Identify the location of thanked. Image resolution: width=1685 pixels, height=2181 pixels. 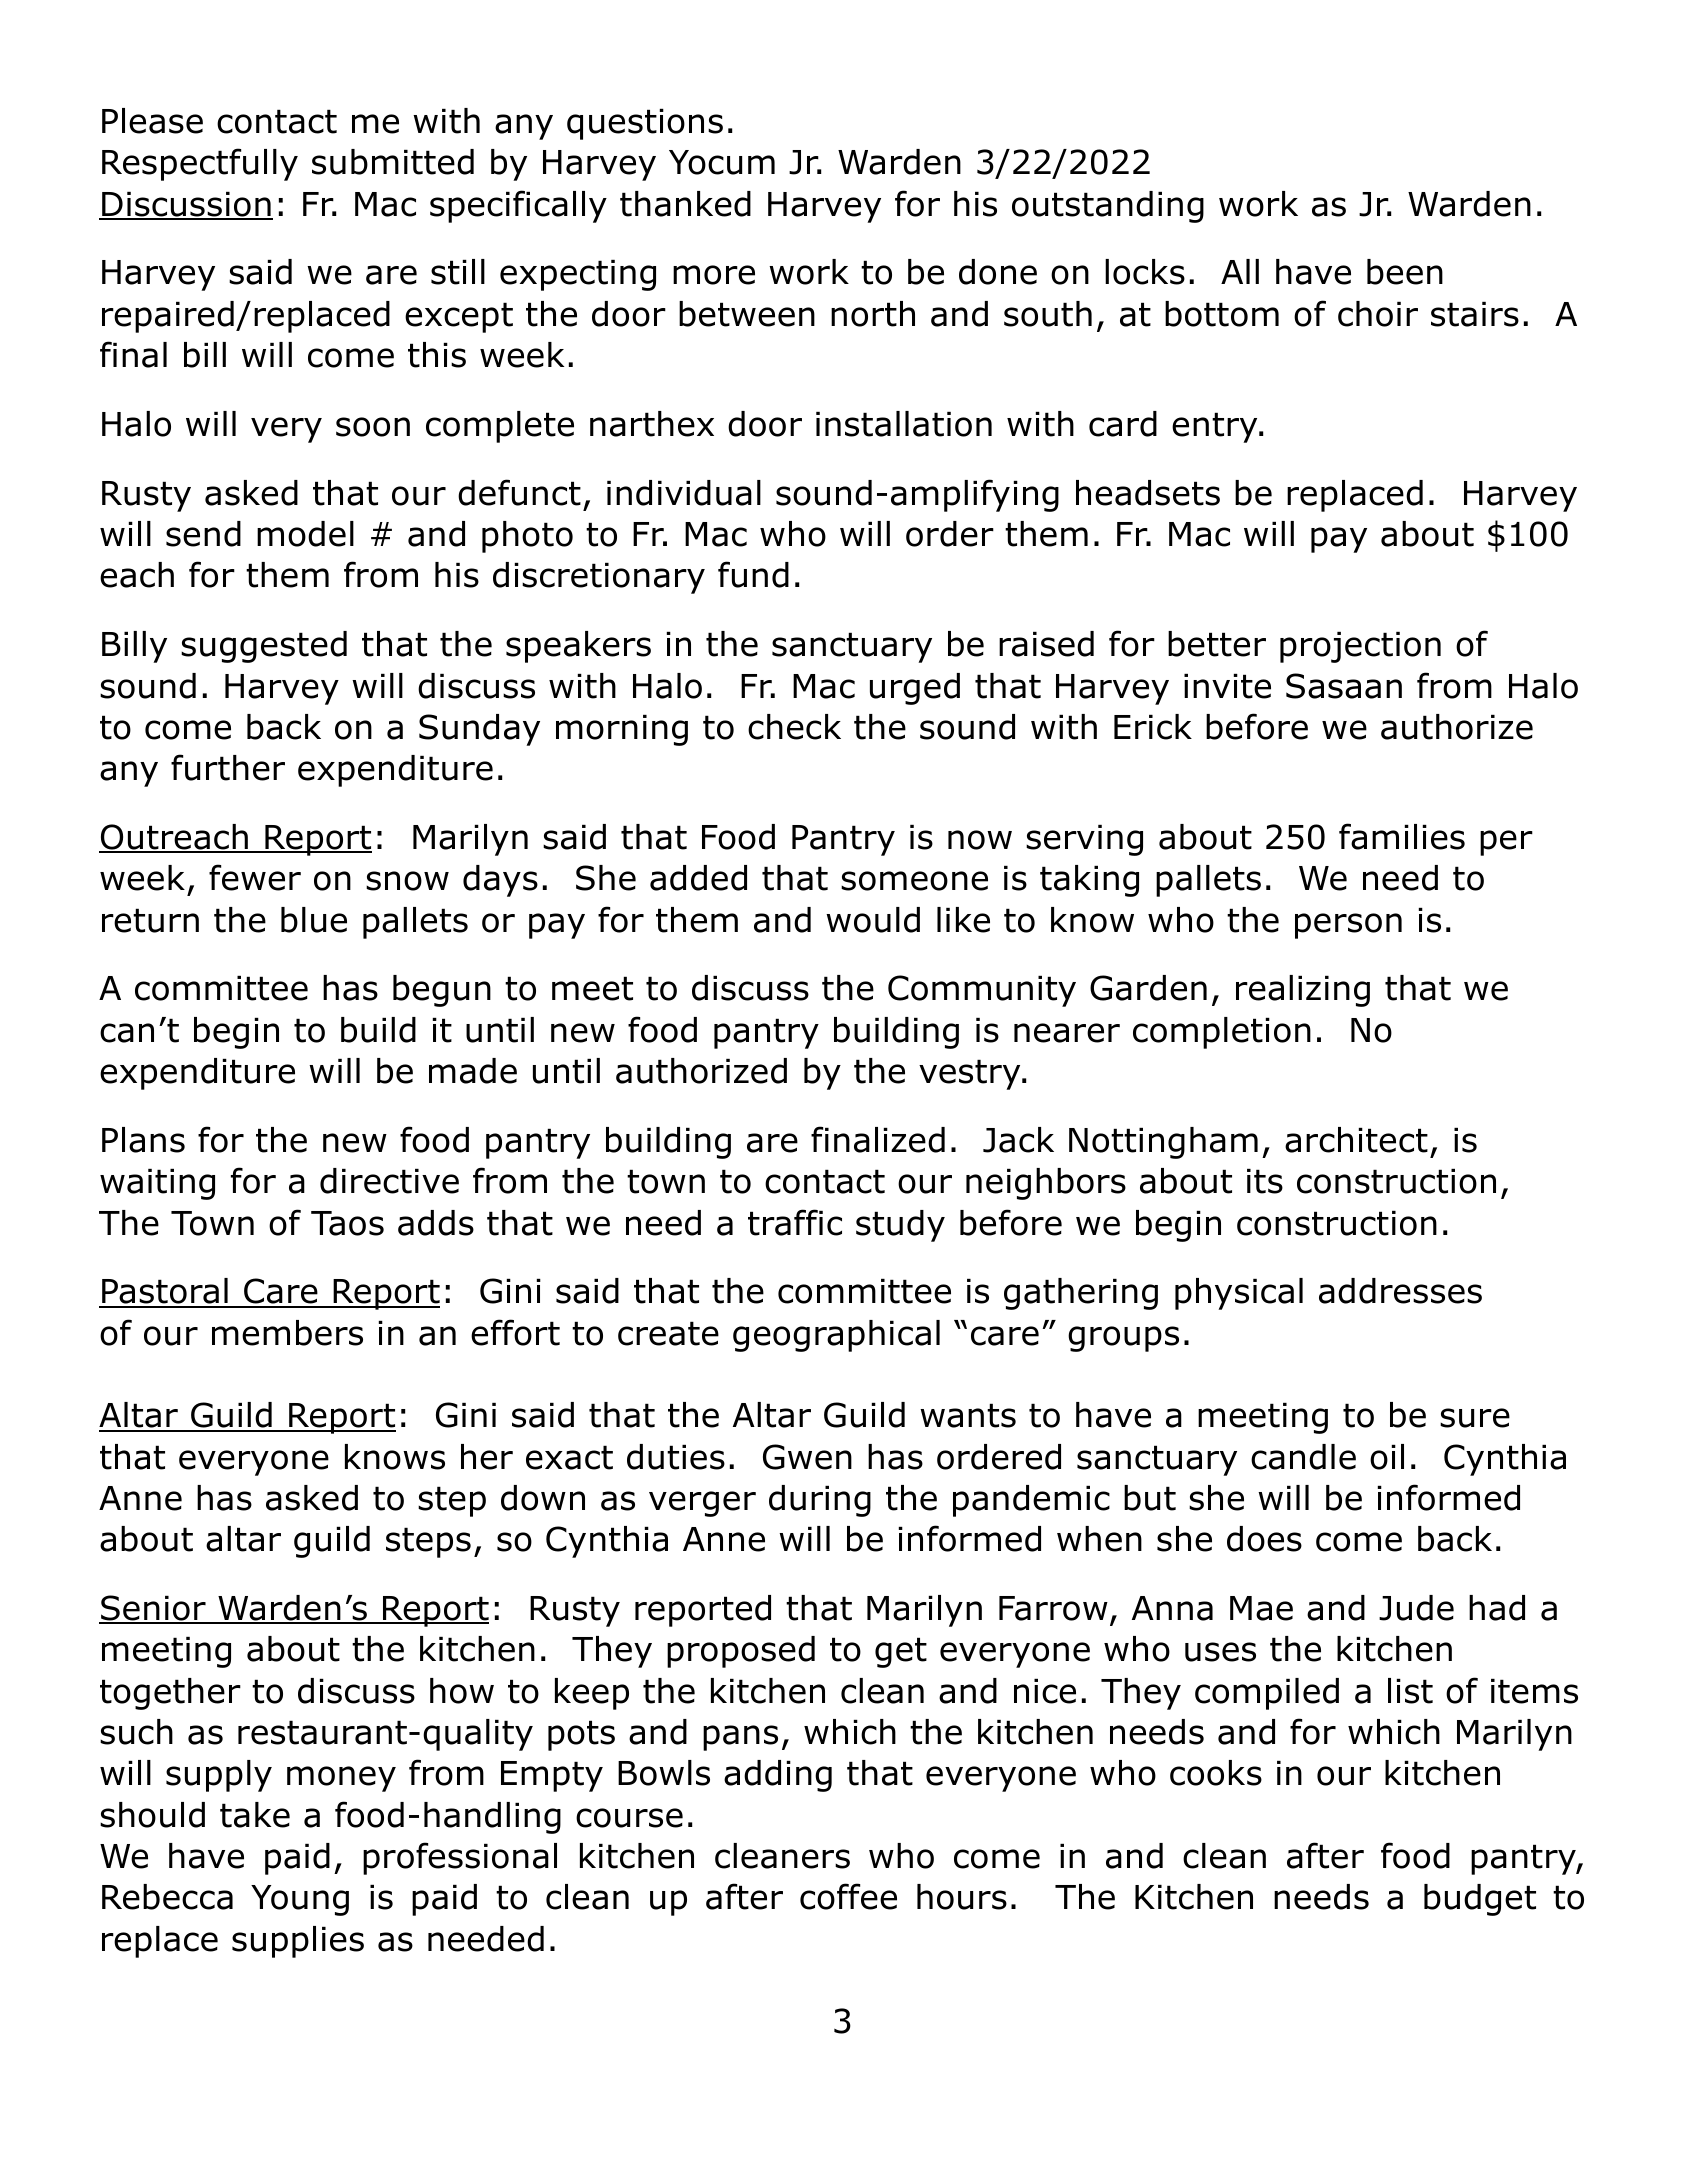
(685, 204).
